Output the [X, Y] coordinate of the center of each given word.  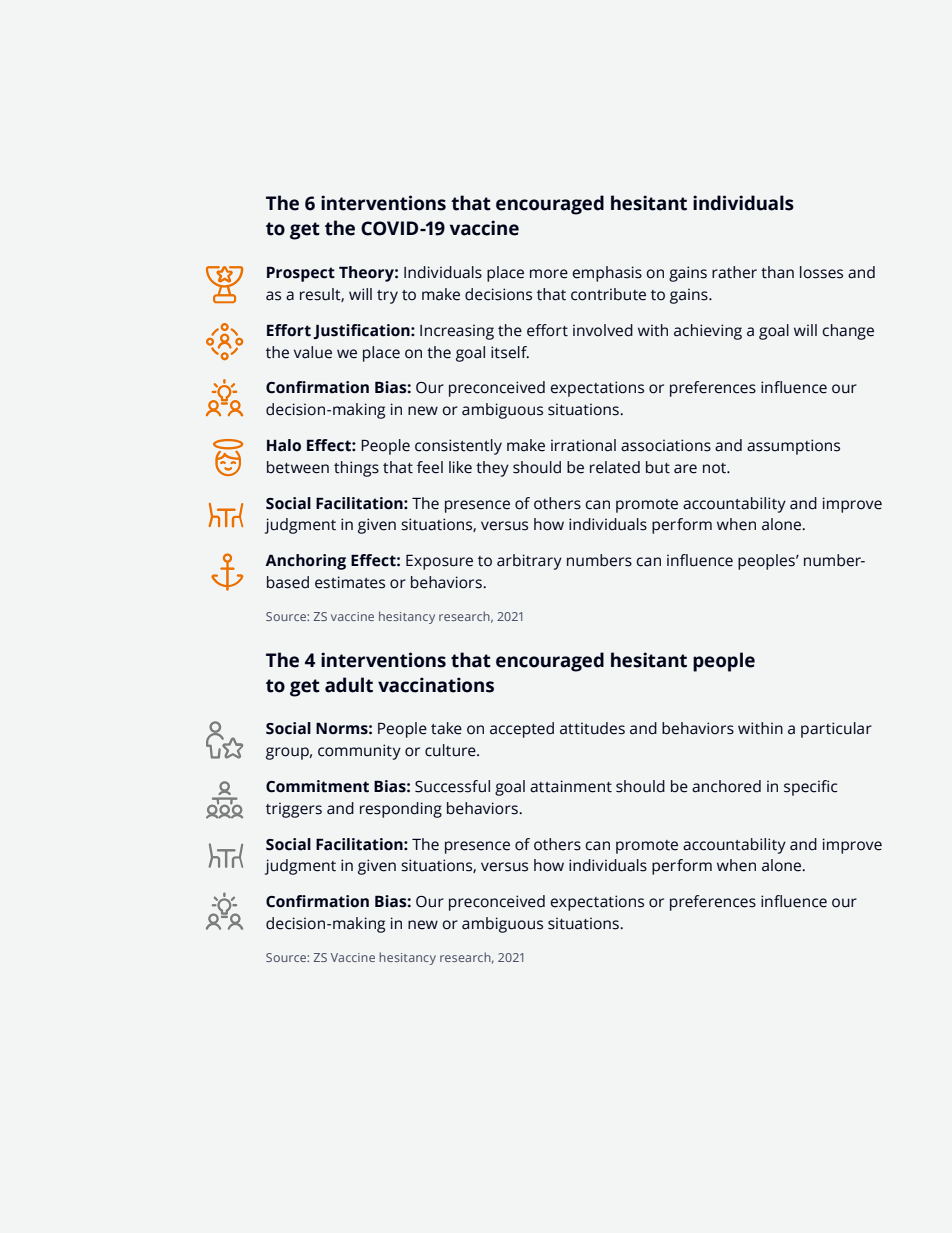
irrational [583, 445]
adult [349, 685]
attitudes [592, 728]
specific [810, 788]
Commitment [317, 786]
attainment [571, 786]
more [549, 274]
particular [836, 730]
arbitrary [529, 562]
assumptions [793, 447]
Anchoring [305, 562]
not [715, 468]
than [777, 272]
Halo [284, 445]
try [387, 297]
